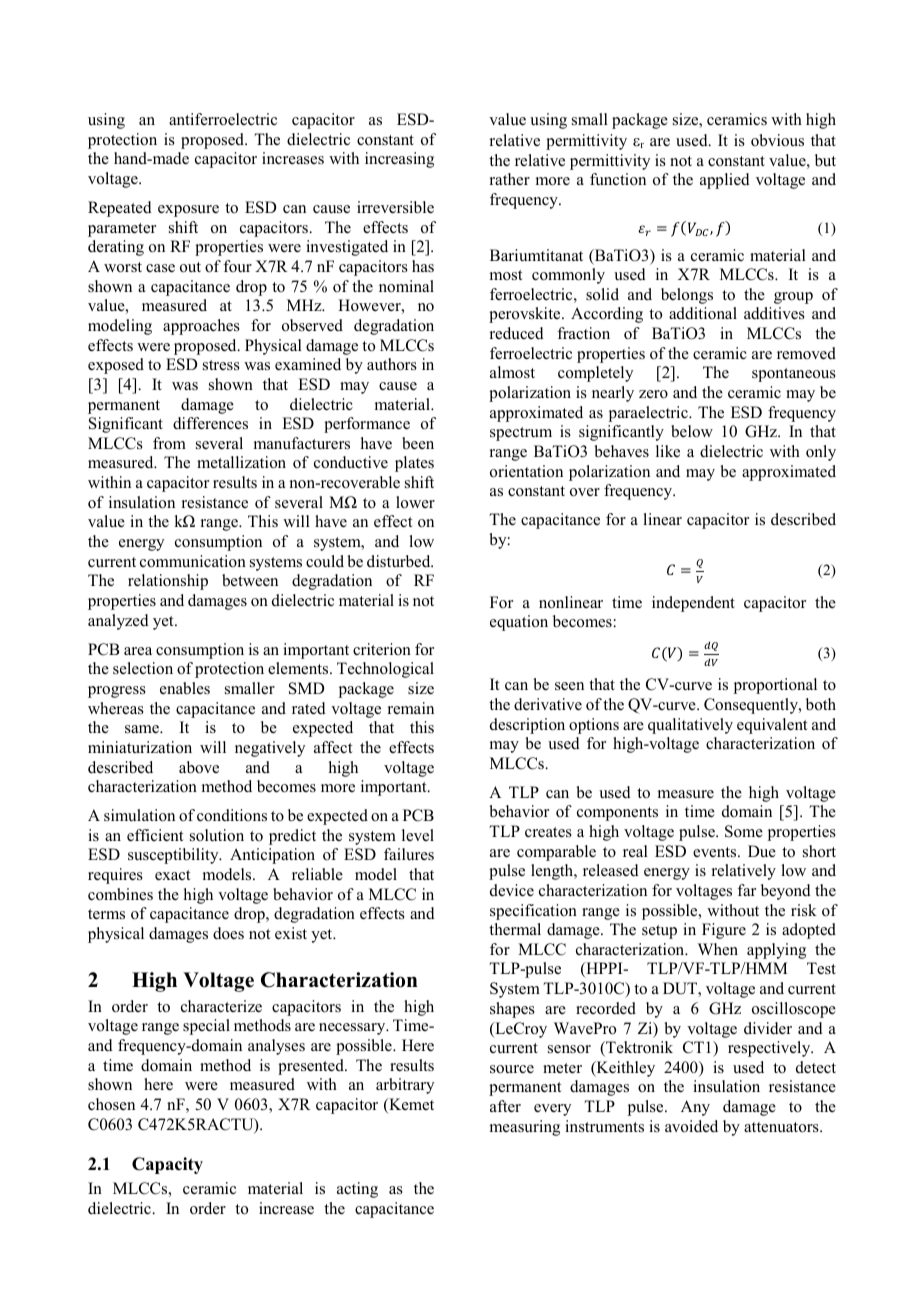  What do you see at coordinates (217, 835) in the page?
I see `solution` at bounding box center [217, 835].
